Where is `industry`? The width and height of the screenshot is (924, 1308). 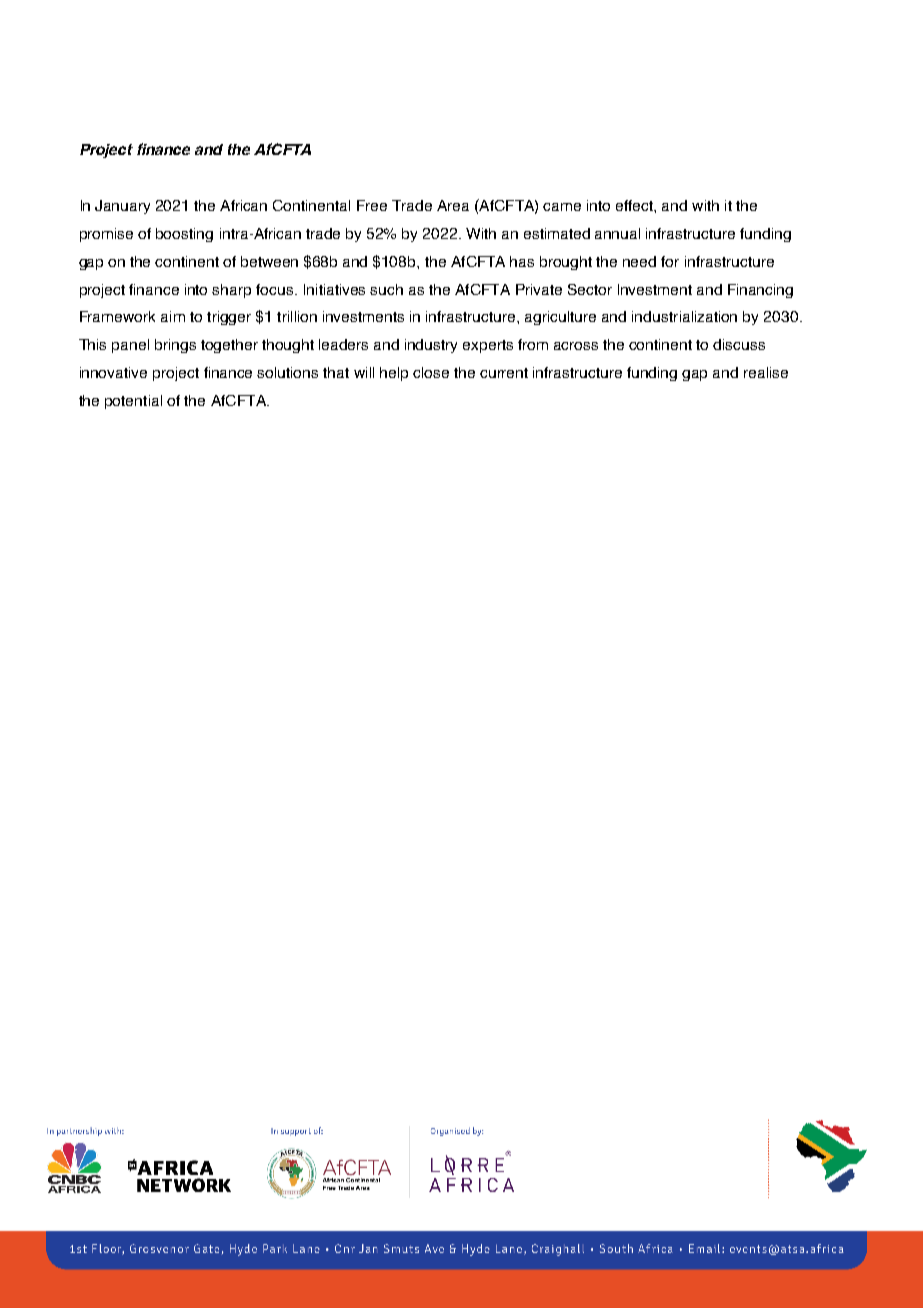 industry is located at coordinates (431, 346).
